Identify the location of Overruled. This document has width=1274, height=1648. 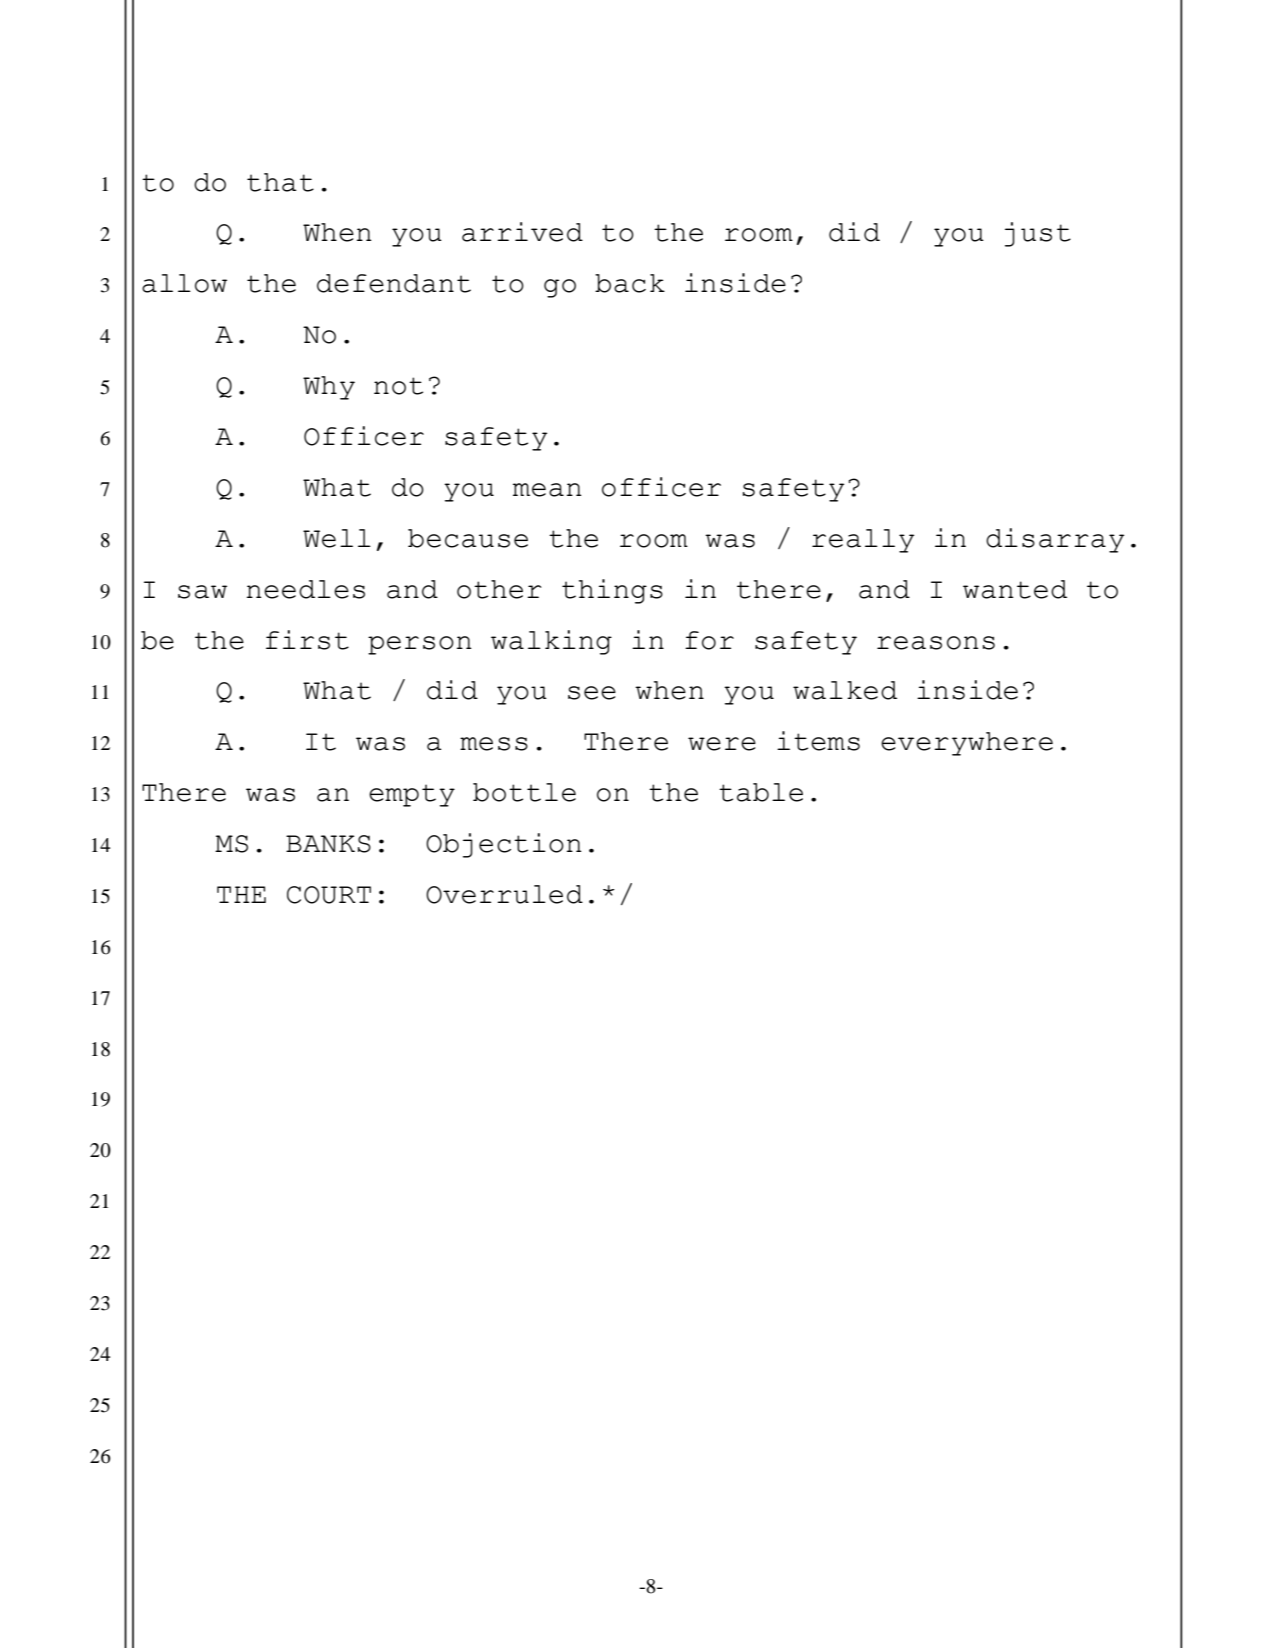
(504, 894).
